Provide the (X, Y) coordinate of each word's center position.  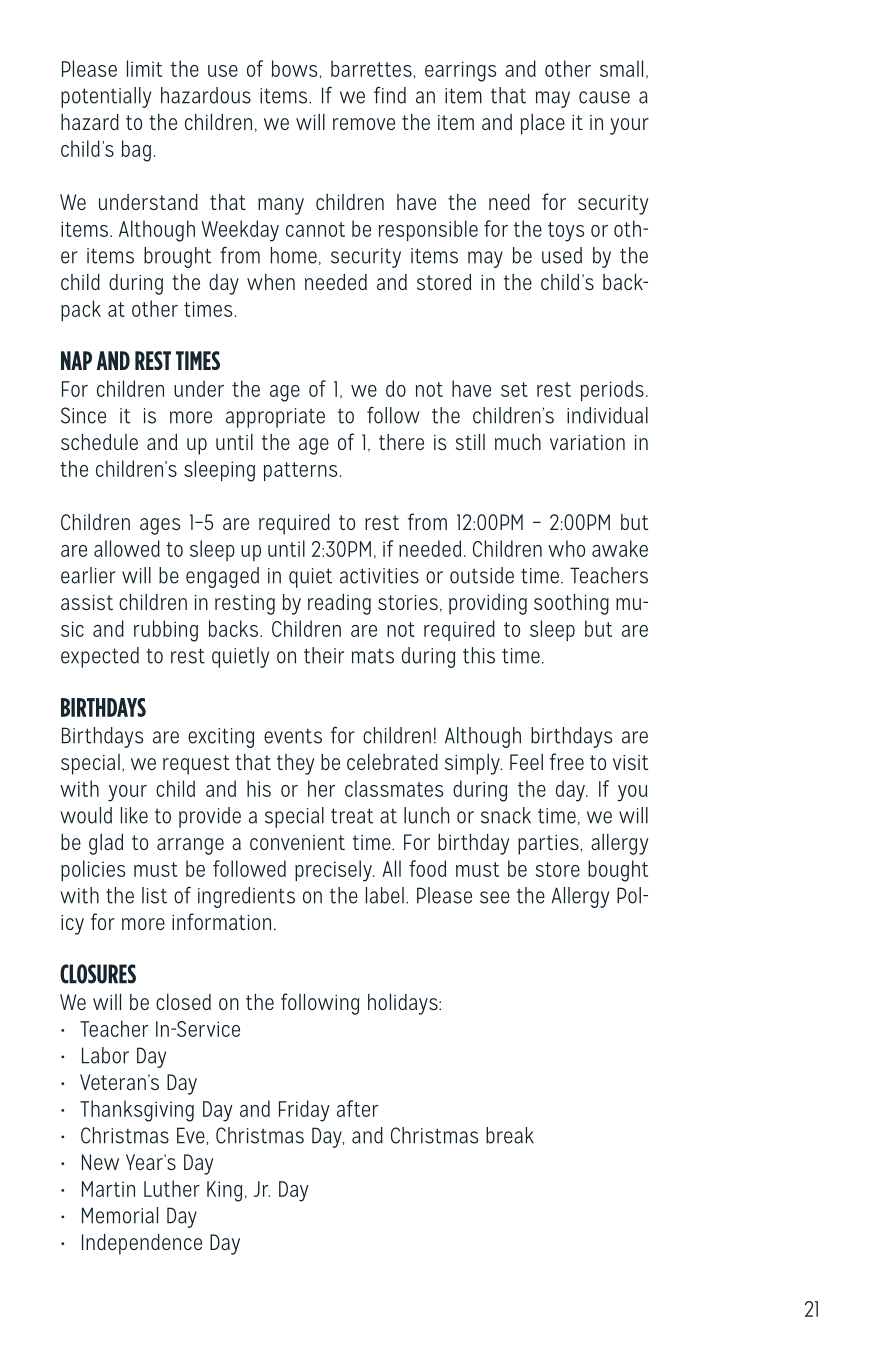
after (357, 1108)
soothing (571, 604)
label (385, 895)
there (401, 442)
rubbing (166, 631)
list (154, 895)
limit (144, 68)
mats (373, 656)
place (543, 124)
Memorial (120, 1215)
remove (364, 124)
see (495, 897)
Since (83, 415)
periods (612, 390)
